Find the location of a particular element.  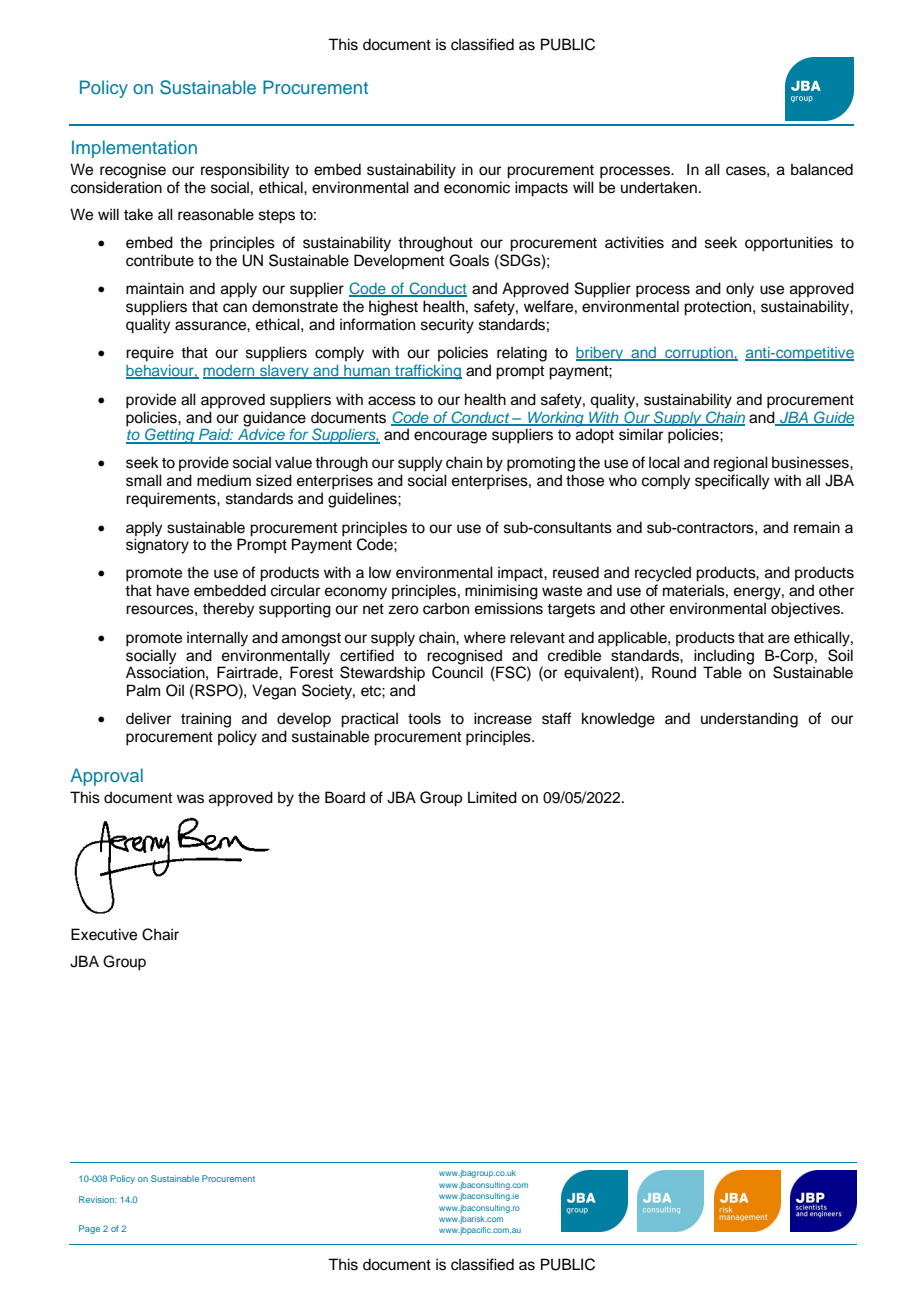

Chair is located at coordinates (160, 934).
